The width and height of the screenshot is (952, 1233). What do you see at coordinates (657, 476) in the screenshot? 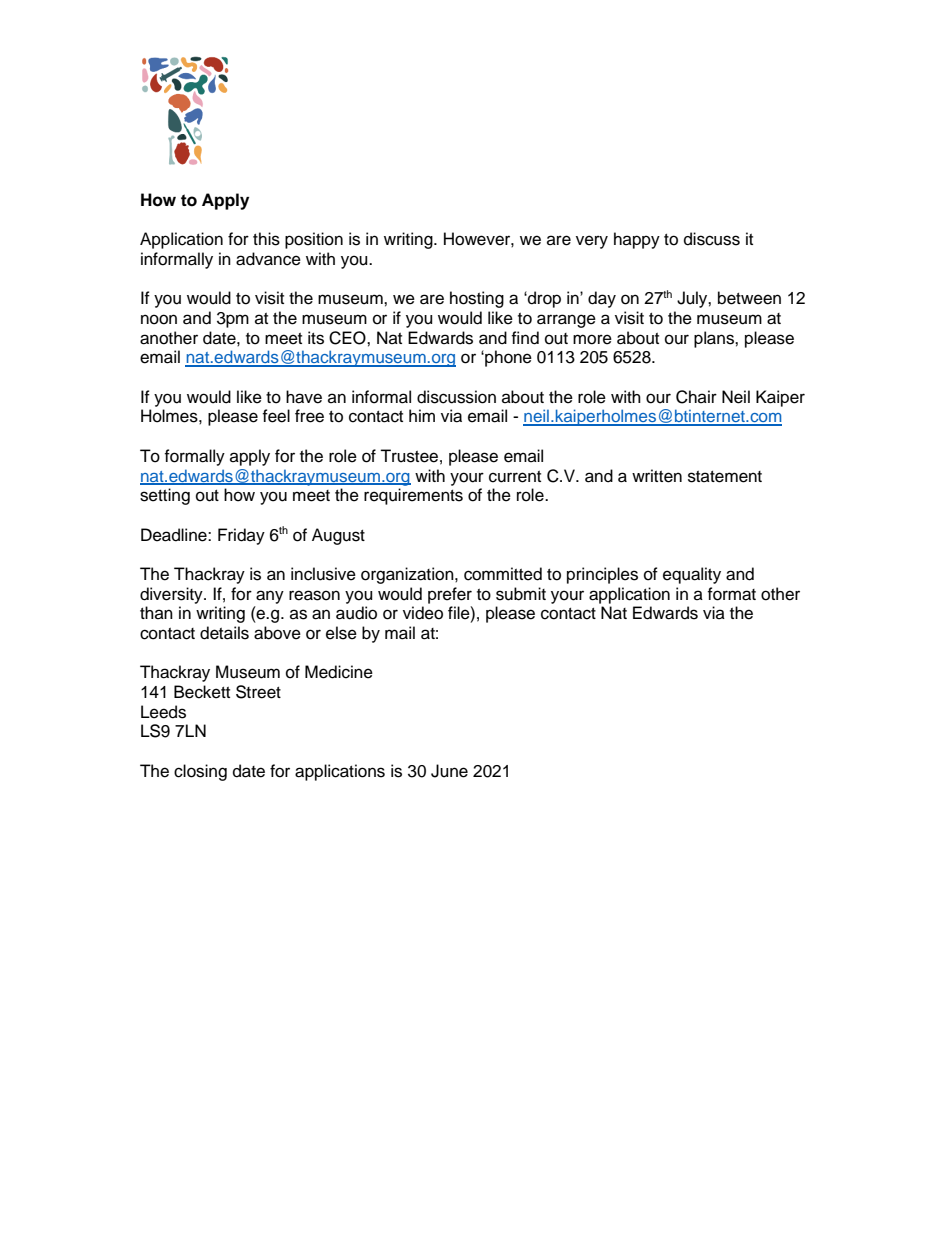
I see `written` at bounding box center [657, 476].
